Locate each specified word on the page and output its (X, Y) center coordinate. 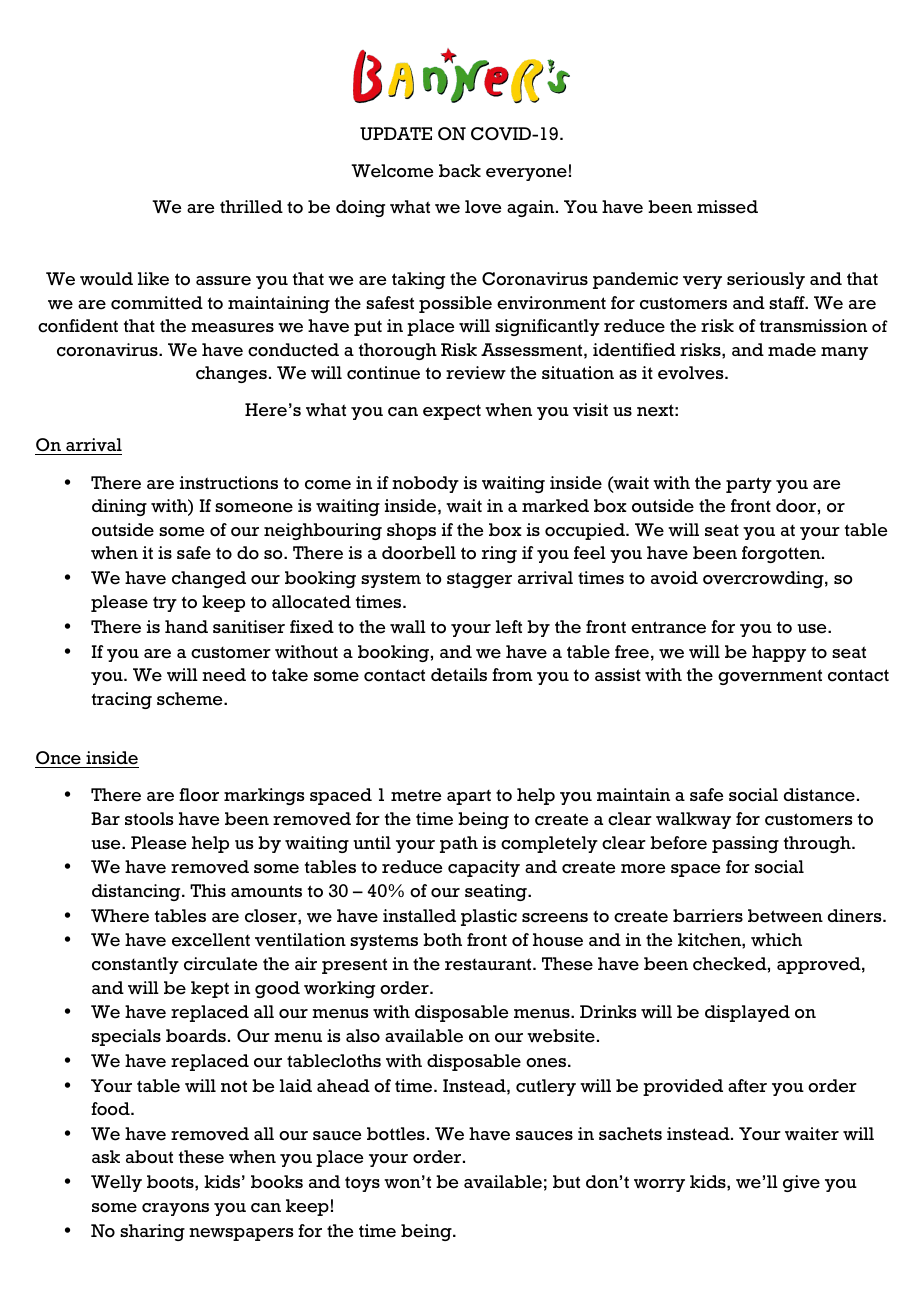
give (801, 1183)
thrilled (251, 207)
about (149, 1157)
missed (727, 207)
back (460, 171)
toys (362, 1184)
